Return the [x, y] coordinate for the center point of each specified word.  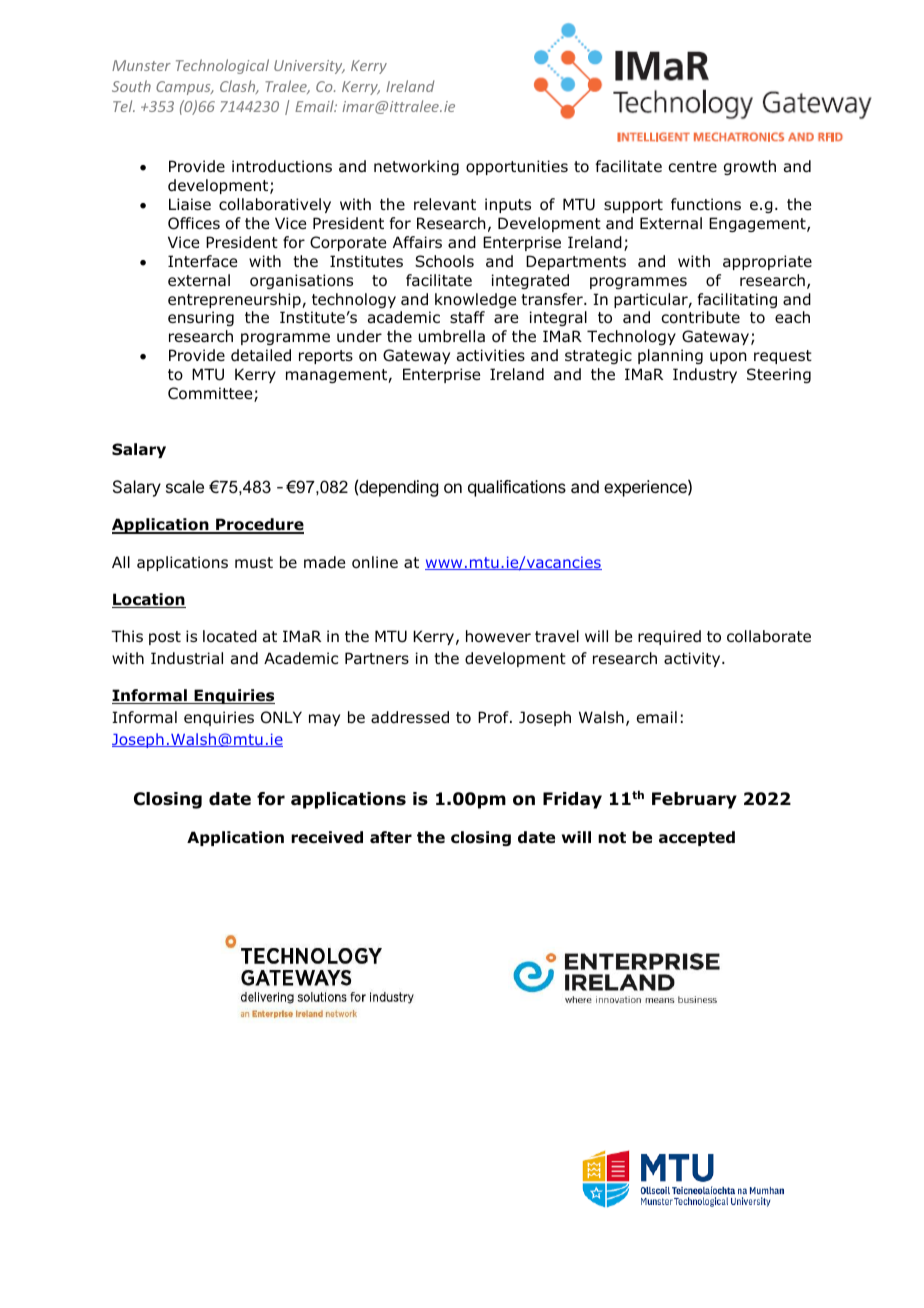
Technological [222, 66]
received [327, 837]
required [669, 637]
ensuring [201, 318]
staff [467, 317]
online [375, 562]
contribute [700, 317]
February [694, 800]
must [254, 563]
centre [692, 166]
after [391, 837]
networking [416, 167]
